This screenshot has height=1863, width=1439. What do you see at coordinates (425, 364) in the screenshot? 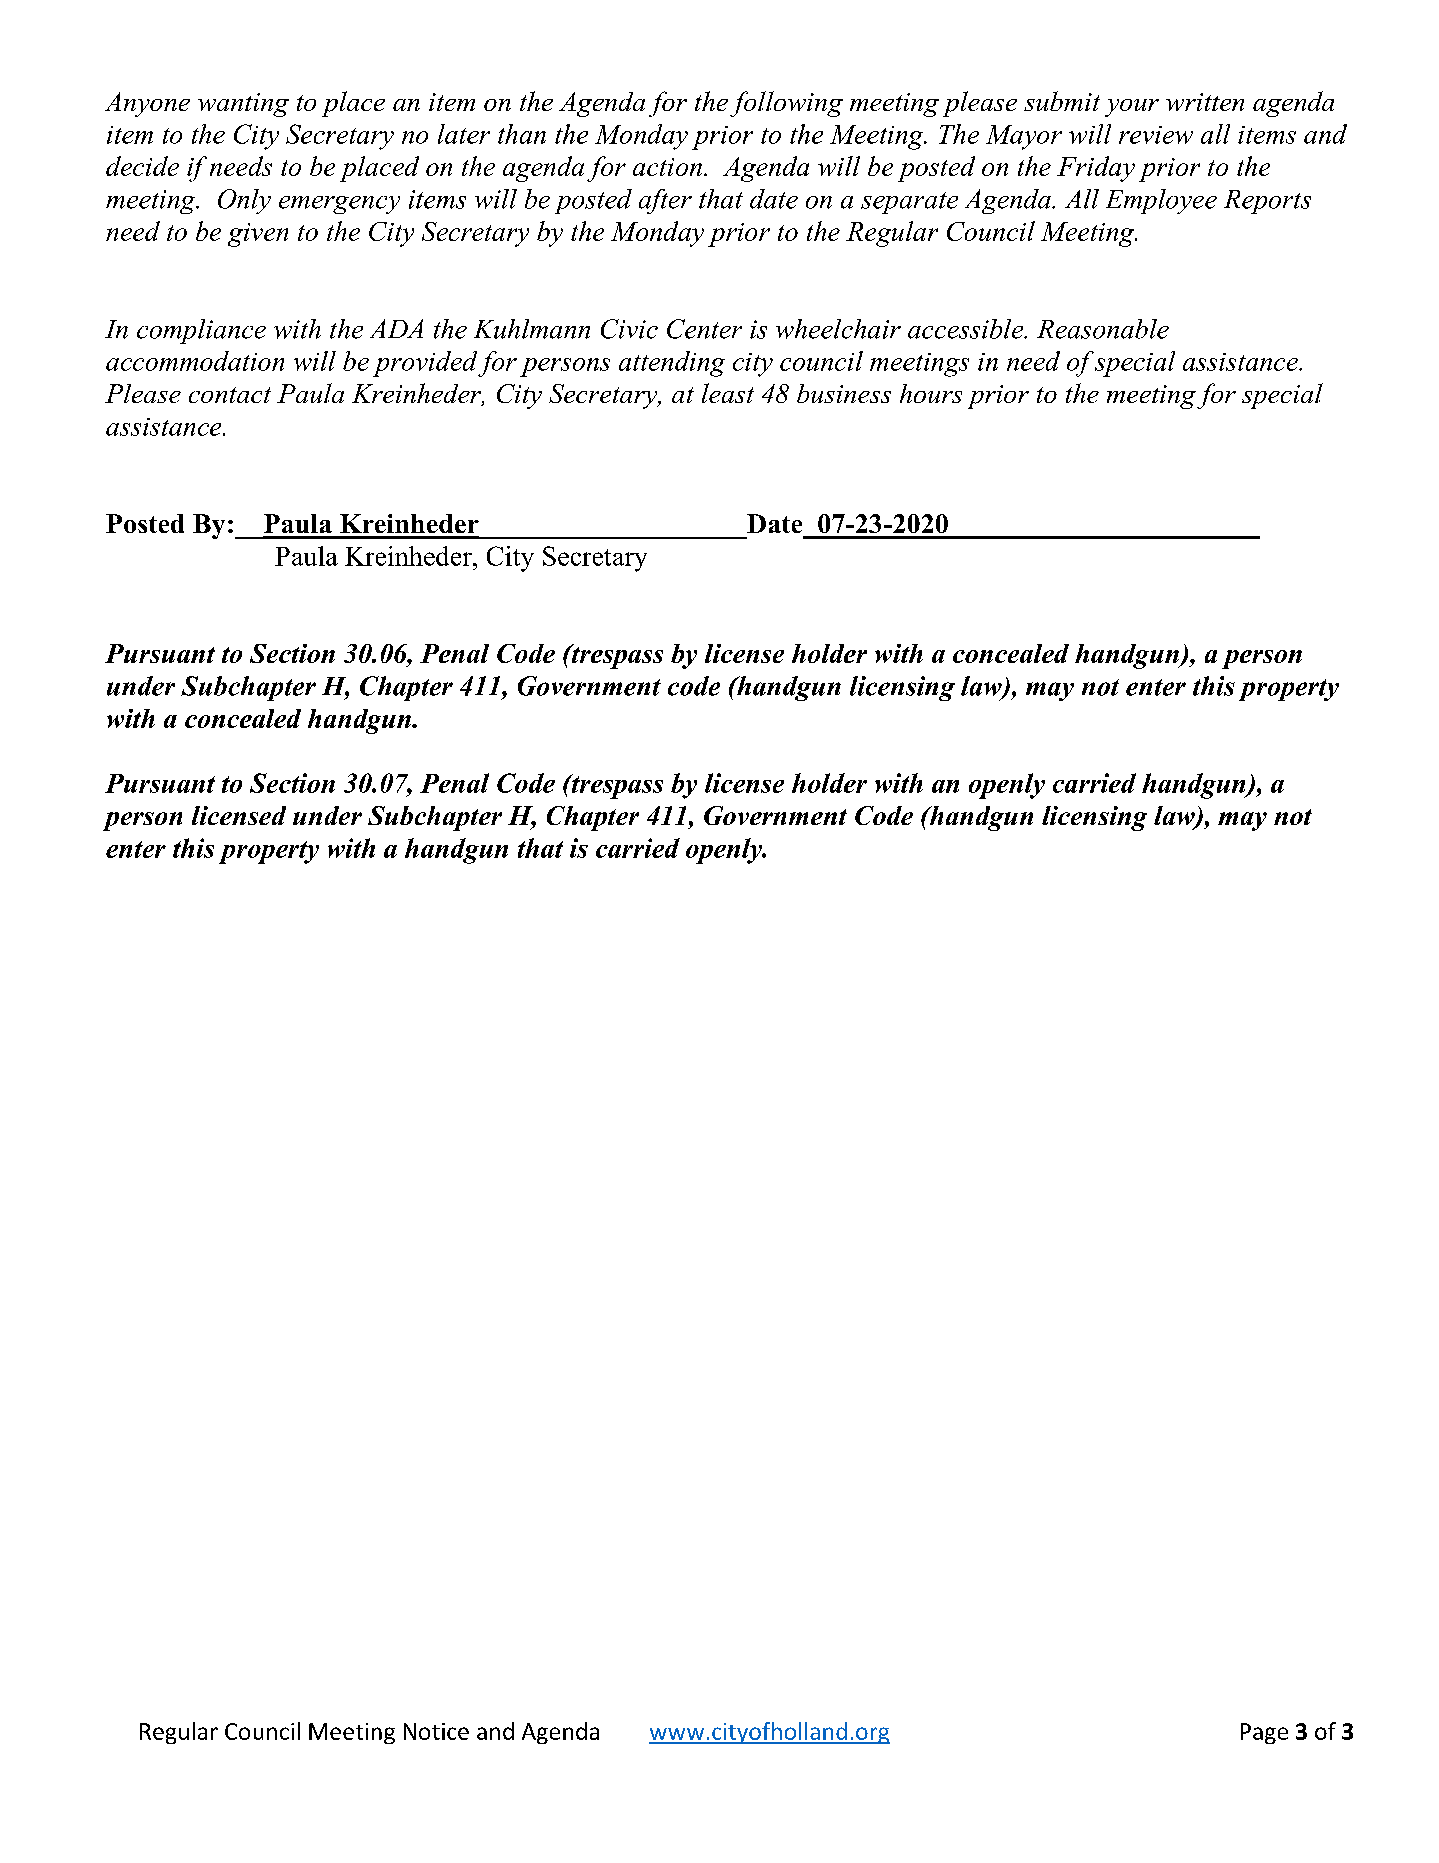
I see `provided` at bounding box center [425, 364].
